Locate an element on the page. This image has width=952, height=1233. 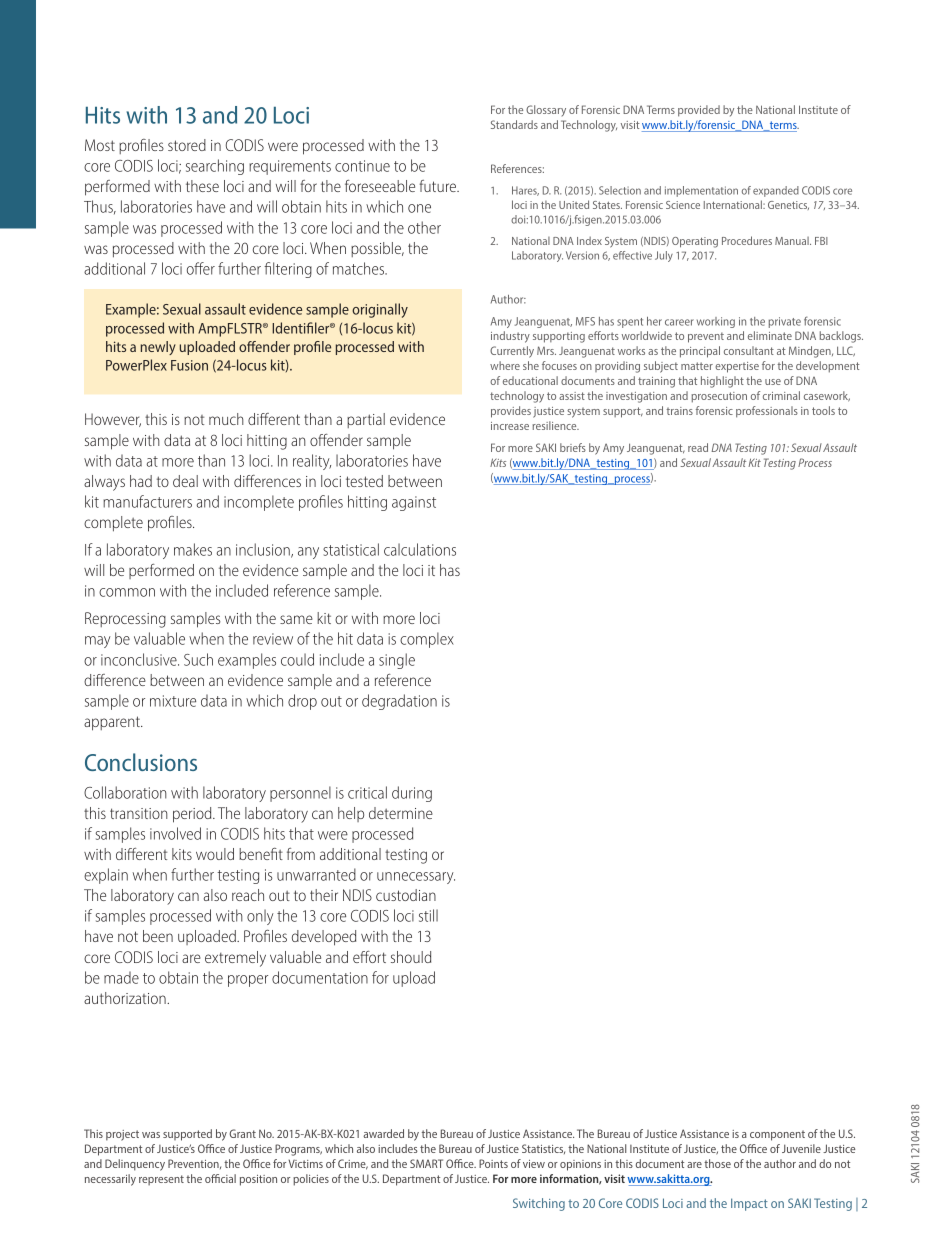
represent is located at coordinates (161, 1180).
